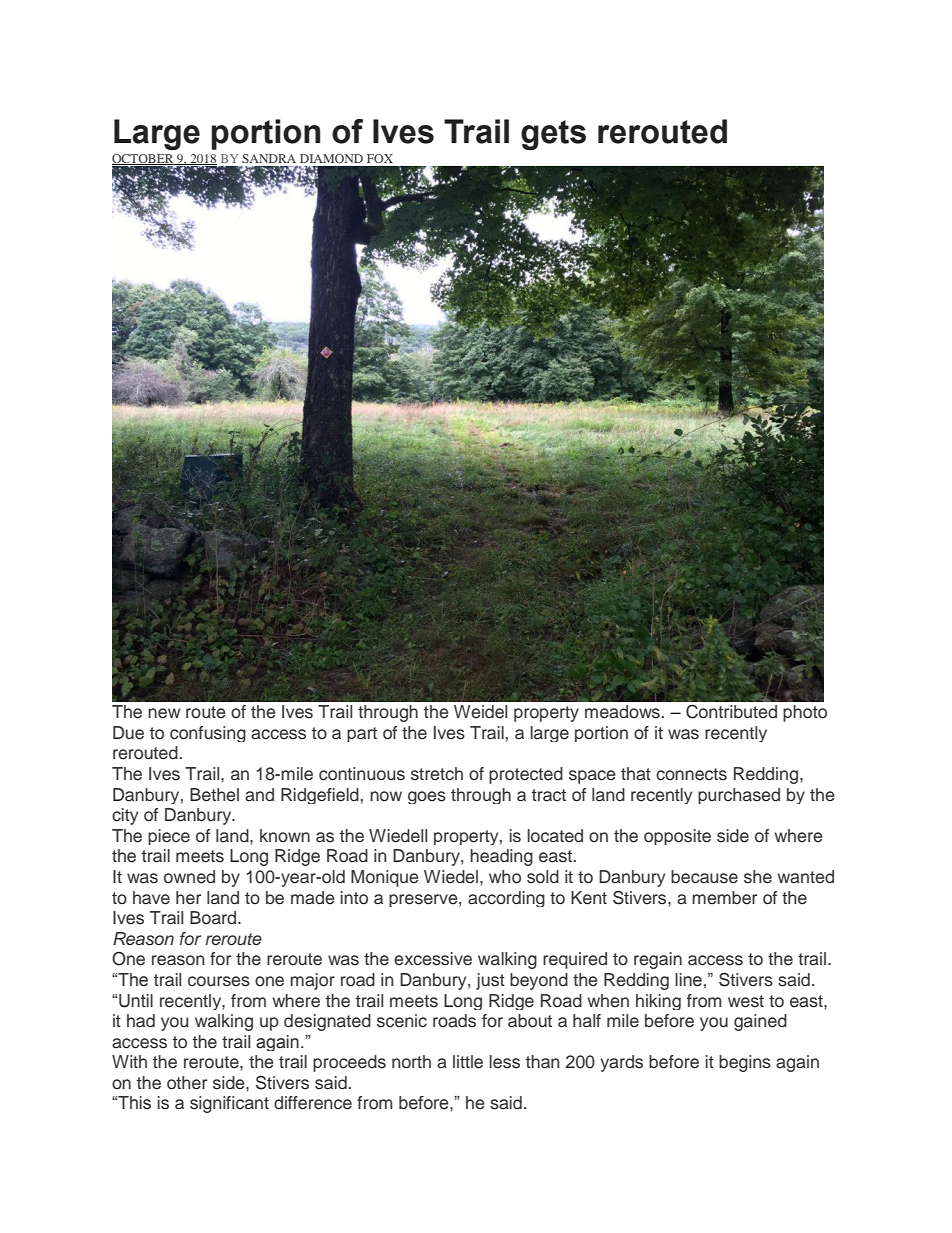 The width and height of the page is (952, 1233). Describe the element at coordinates (164, 713) in the page. I see `new` at that location.
